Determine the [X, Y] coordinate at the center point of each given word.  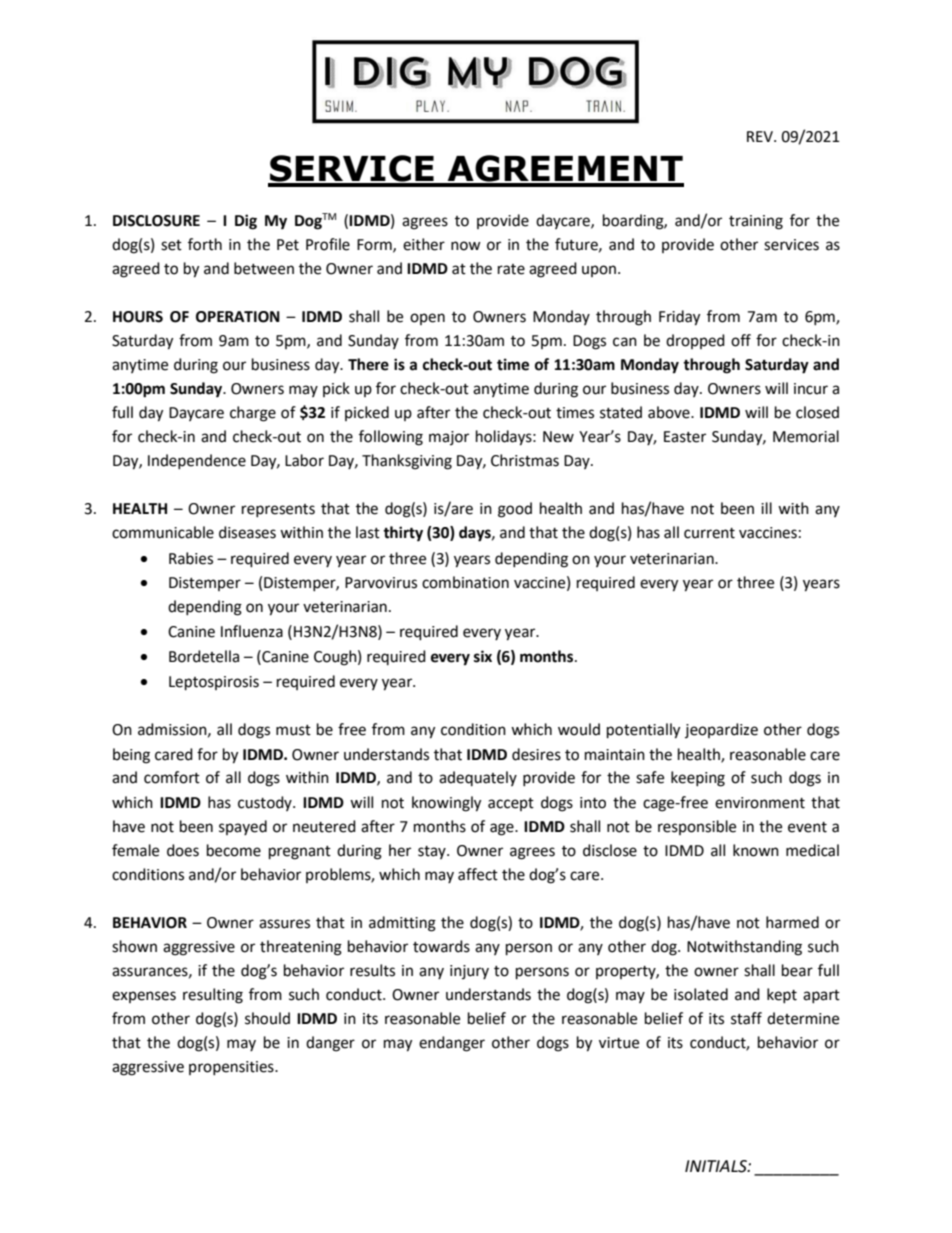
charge [253, 414]
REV [761, 136]
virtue [619, 1043]
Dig [246, 222]
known [756, 850]
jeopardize [721, 730]
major [449, 438]
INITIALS [717, 1166]
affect [478, 874]
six [483, 656]
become [234, 850]
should [267, 1018]
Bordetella [204, 656]
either [424, 244]
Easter [685, 437]
